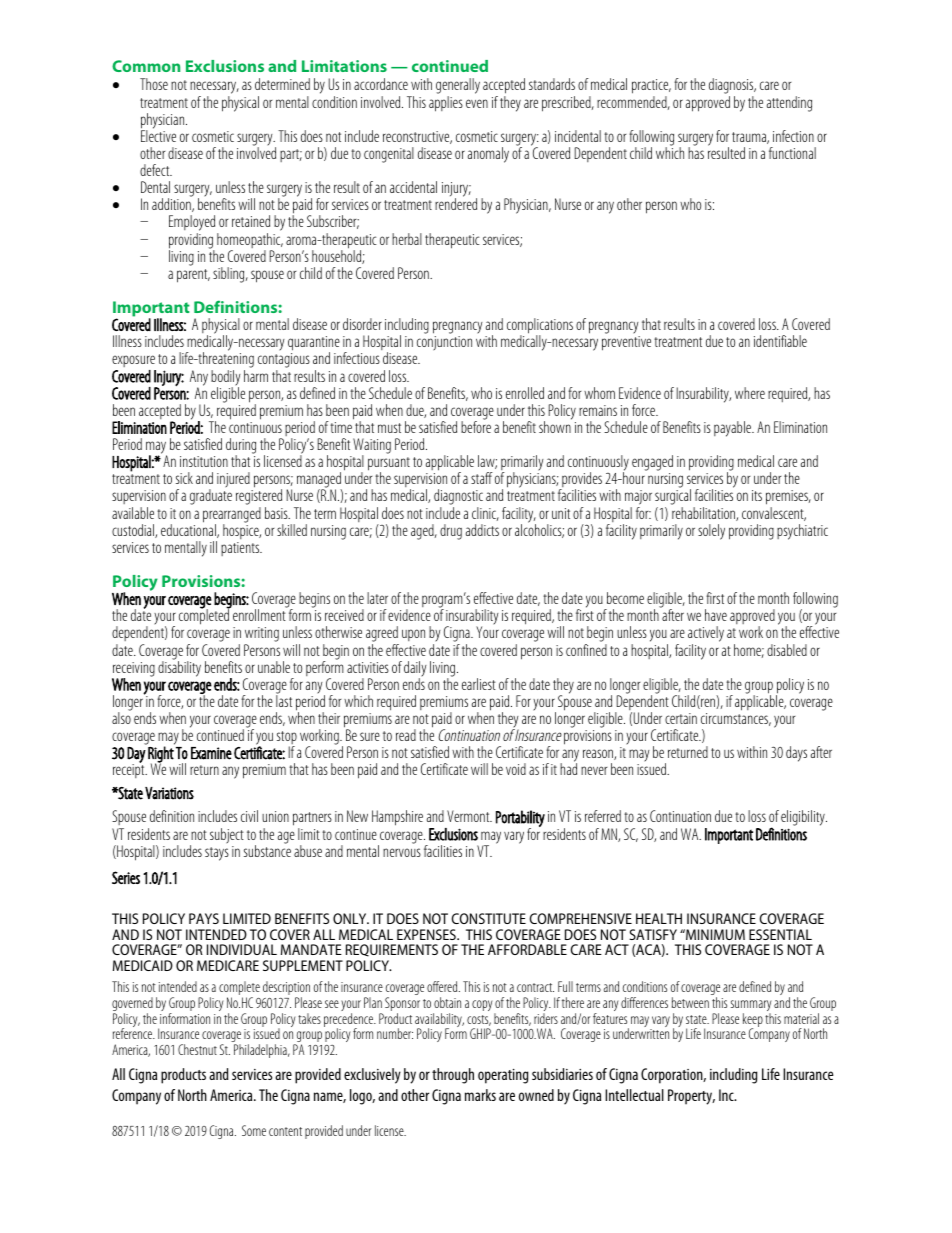 Image resolution: width=952 pixels, height=1233 pixels. Describe the element at coordinates (254, 1130) in the screenshot. I see `Some` at that location.
